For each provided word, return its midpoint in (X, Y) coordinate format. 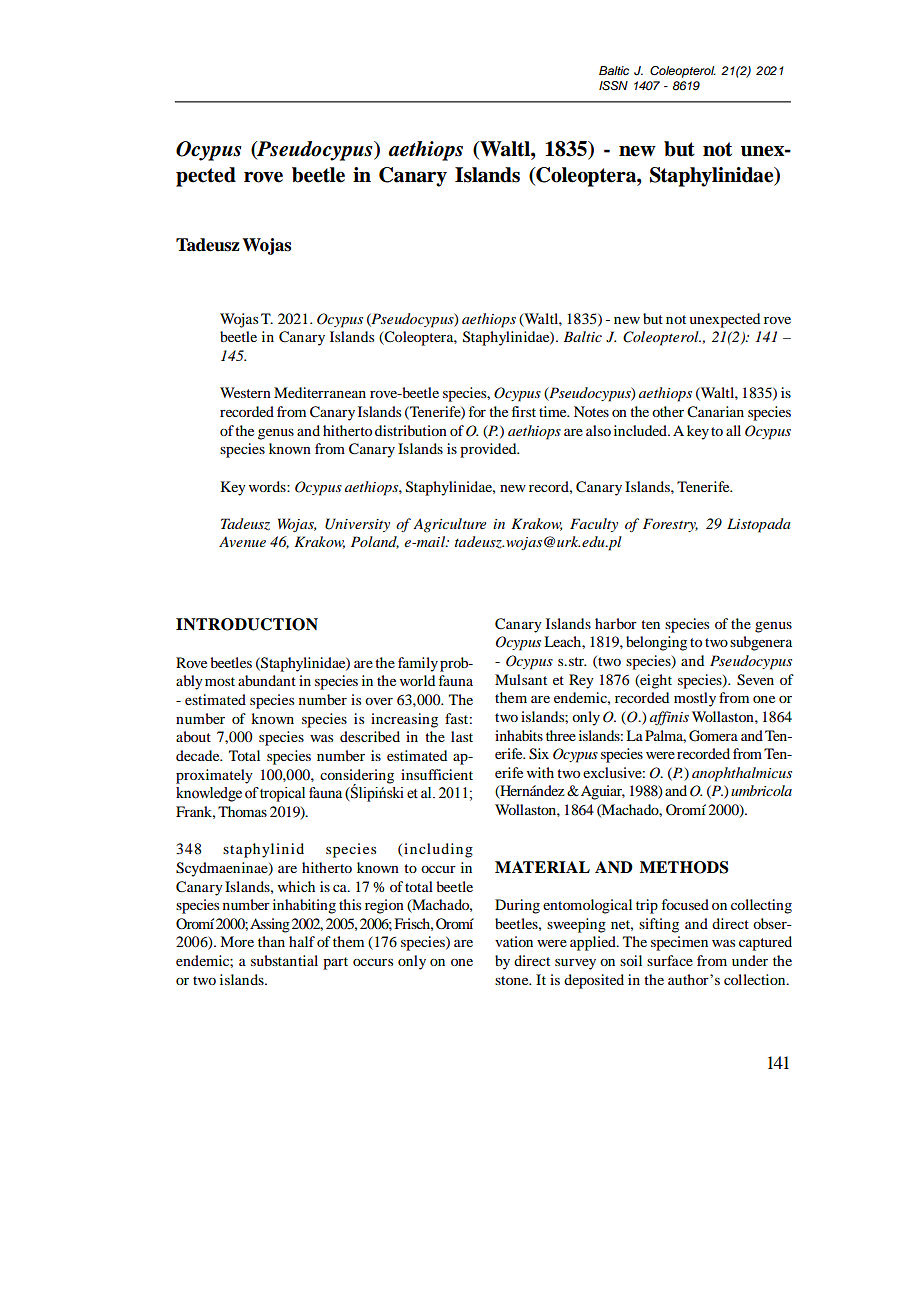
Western (245, 392)
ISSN (613, 86)
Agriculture (449, 525)
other (668, 411)
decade (199, 755)
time (554, 411)
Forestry (670, 525)
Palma (665, 736)
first (524, 411)
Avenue (242, 542)
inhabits (519, 735)
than (271, 941)
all (733, 430)
